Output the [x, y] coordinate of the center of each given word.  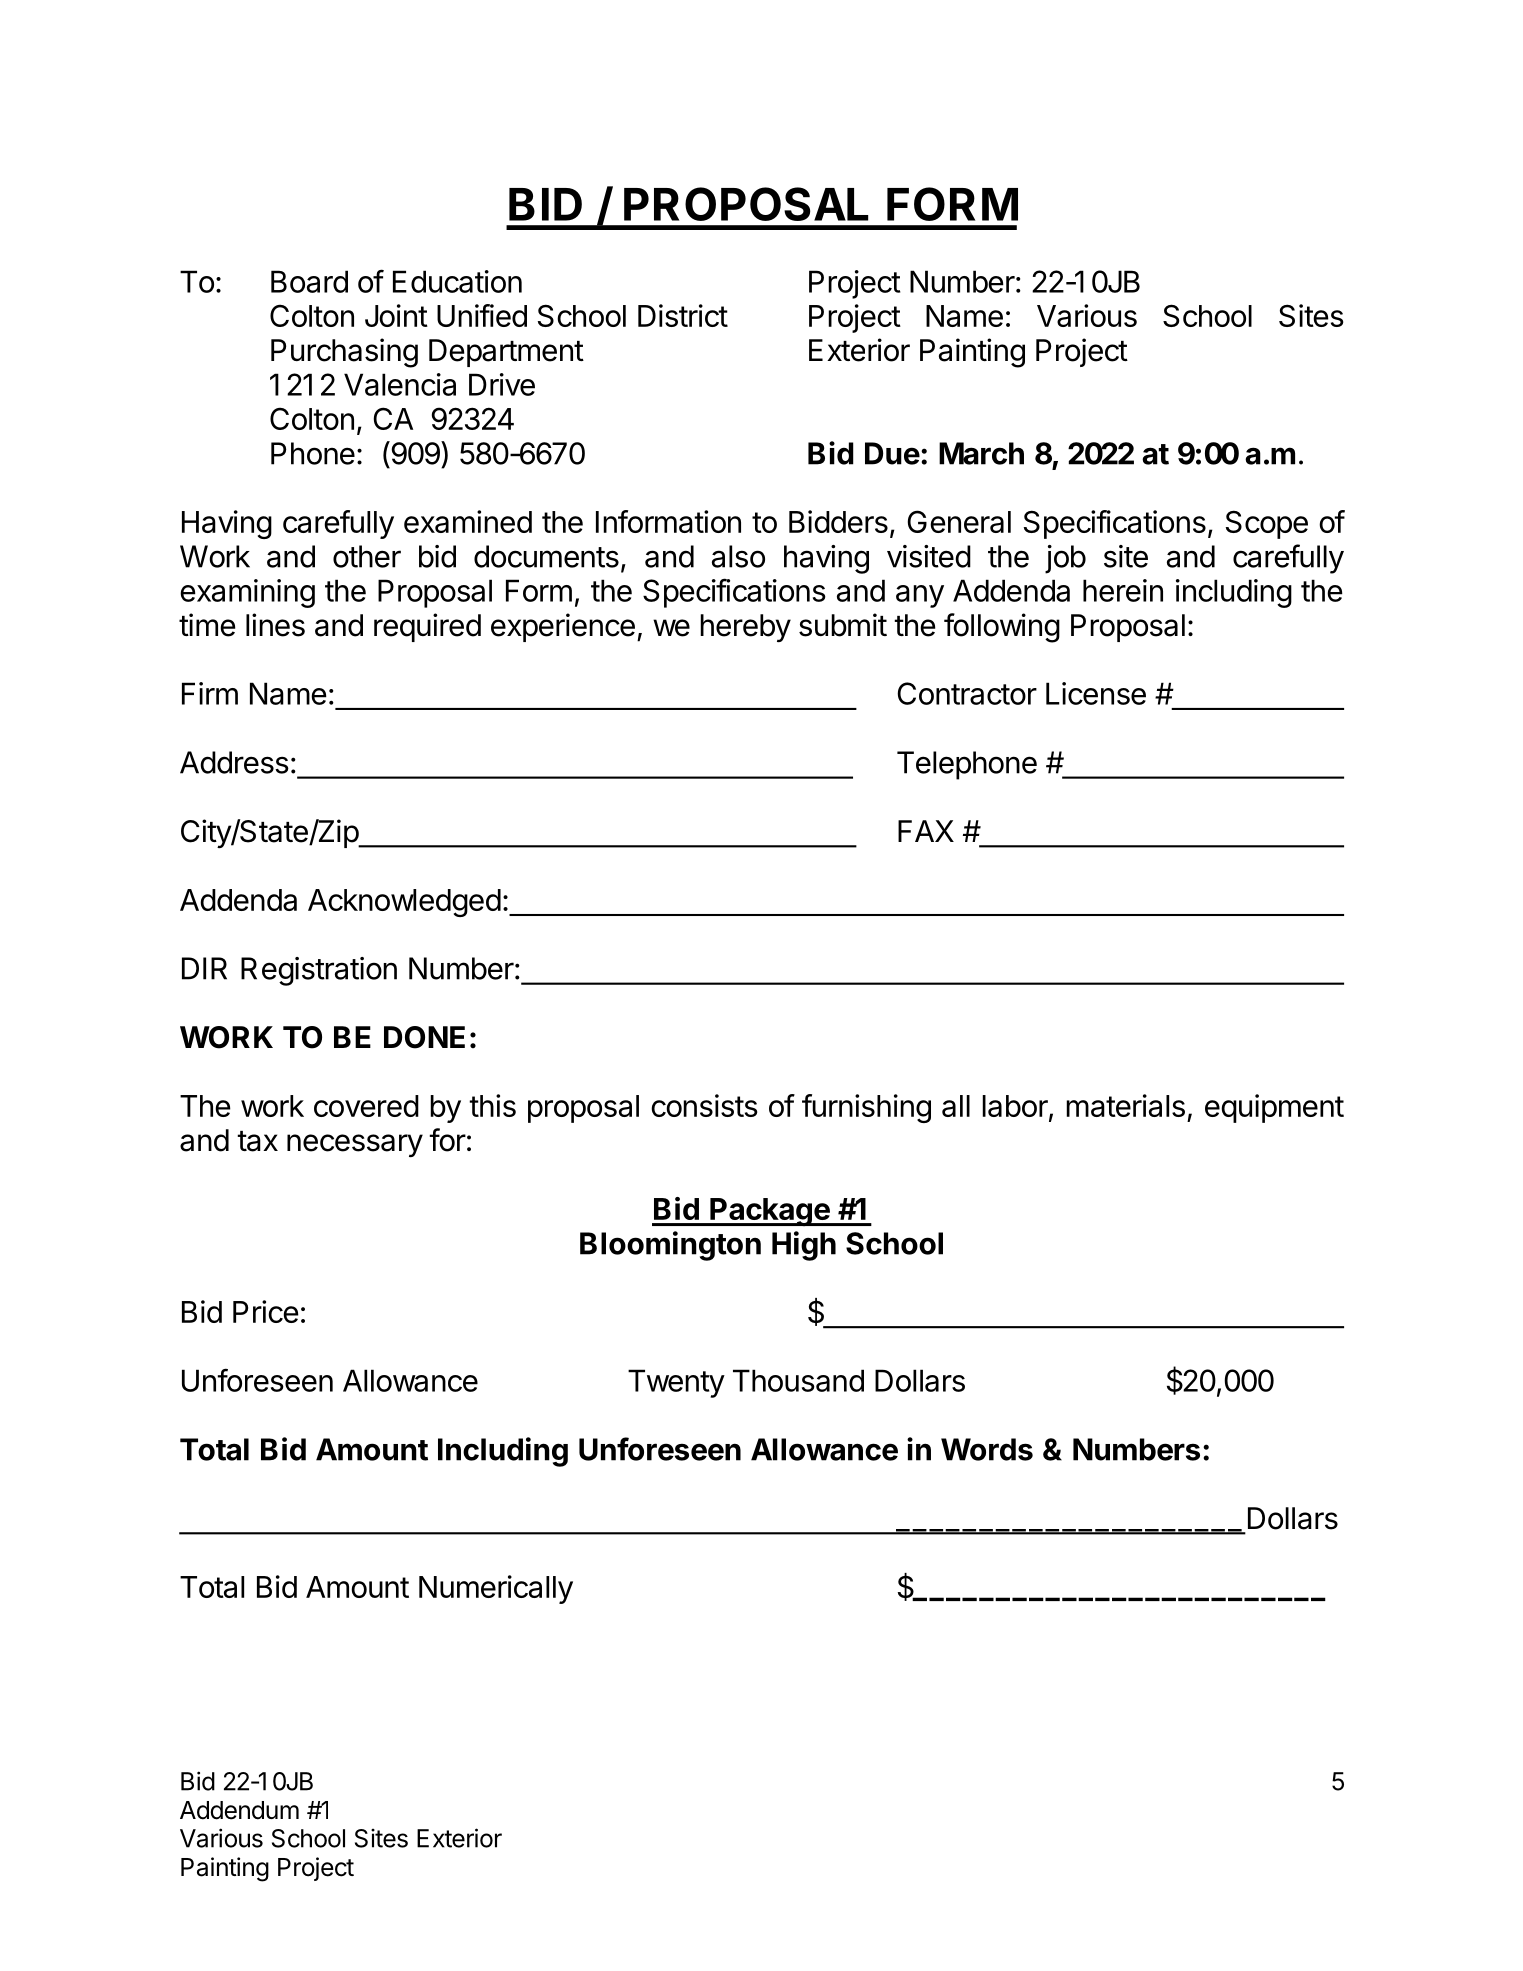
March [981, 453]
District [683, 315]
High [804, 1246]
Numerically [496, 1589]
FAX [926, 831]
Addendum [239, 1810]
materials [1125, 1105]
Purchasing [344, 353]
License [1096, 693]
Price [266, 1311]
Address [234, 762]
